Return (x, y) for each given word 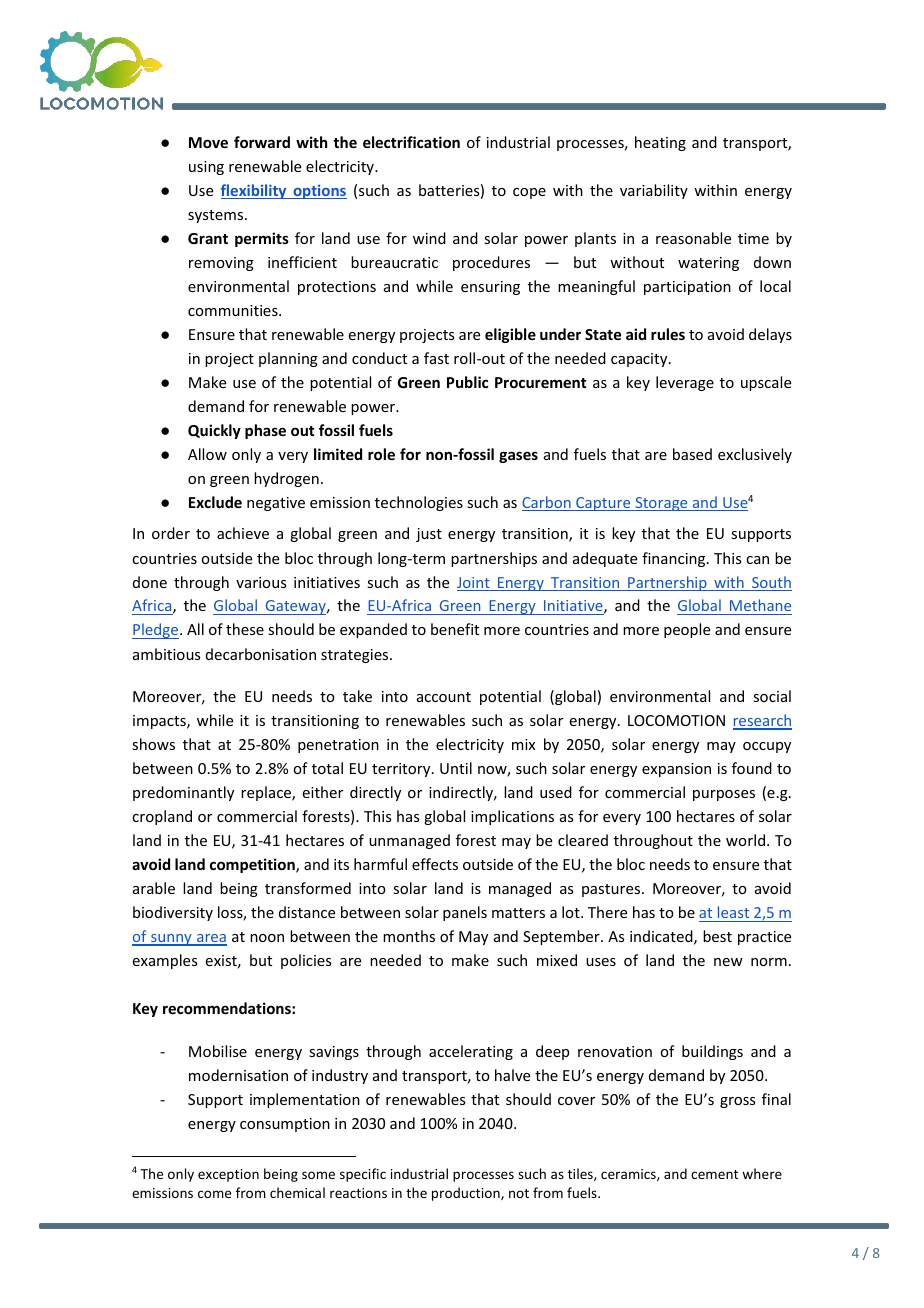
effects (435, 864)
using (206, 168)
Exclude (215, 502)
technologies (419, 503)
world (745, 840)
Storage (661, 504)
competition (253, 865)
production (467, 1194)
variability (654, 191)
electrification (411, 142)
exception (228, 1175)
